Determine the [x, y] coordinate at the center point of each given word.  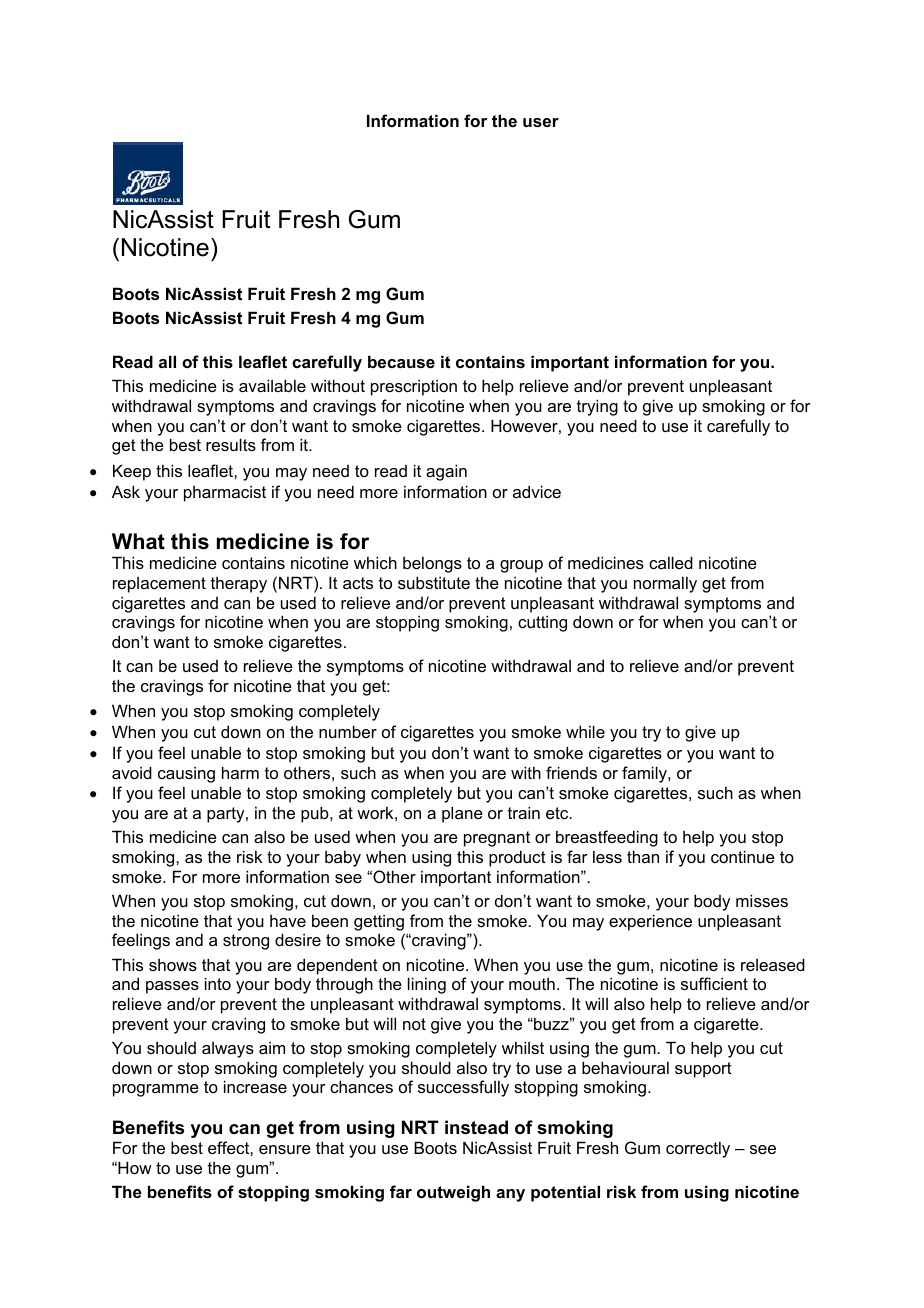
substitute [434, 582]
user [541, 122]
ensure [285, 1149]
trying [597, 407]
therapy [239, 585]
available [272, 385]
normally [665, 584]
